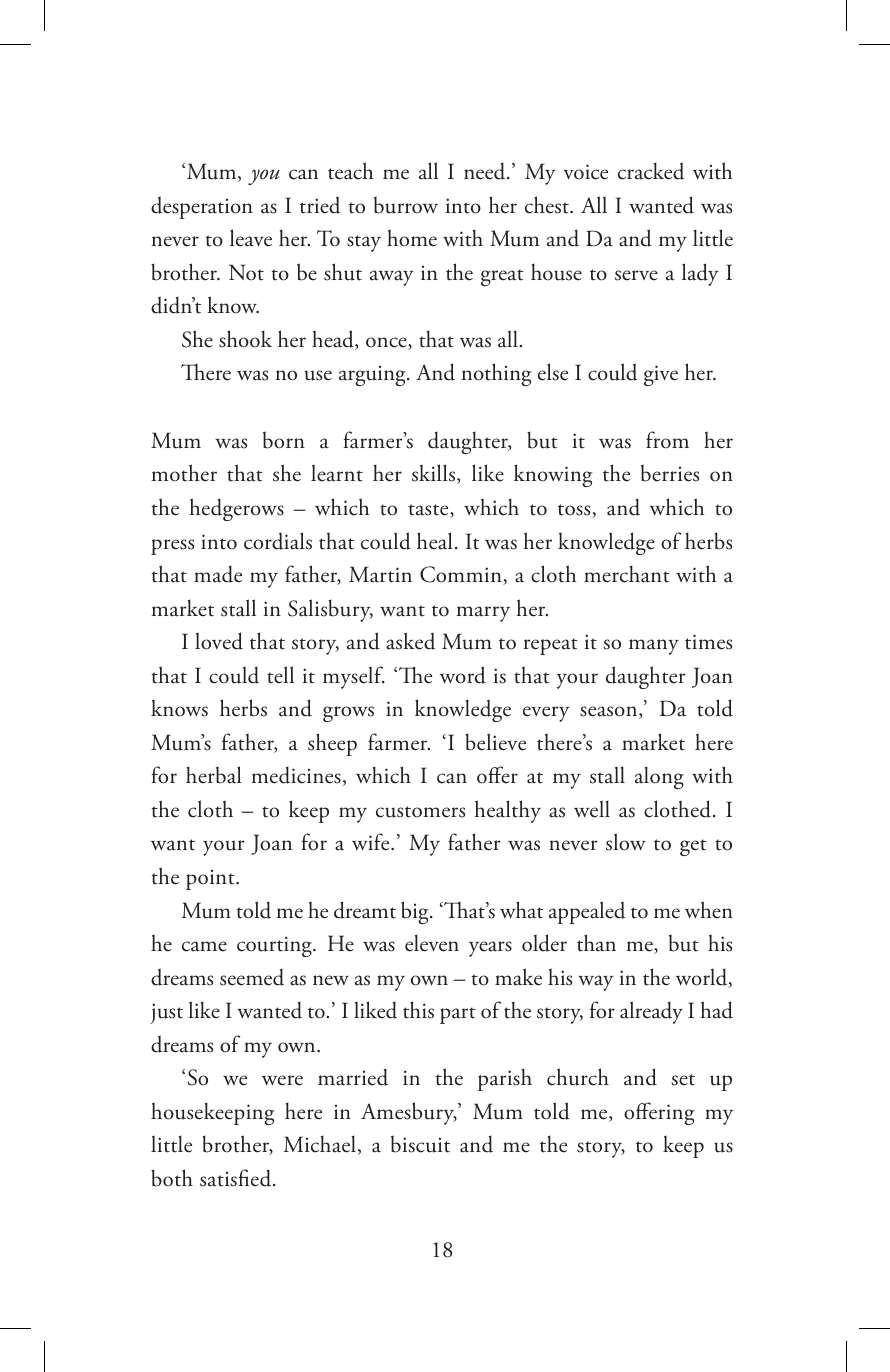 Image resolution: width=890 pixels, height=1372 pixels. Describe the element at coordinates (651, 171) in the page. I see `cracked` at that location.
